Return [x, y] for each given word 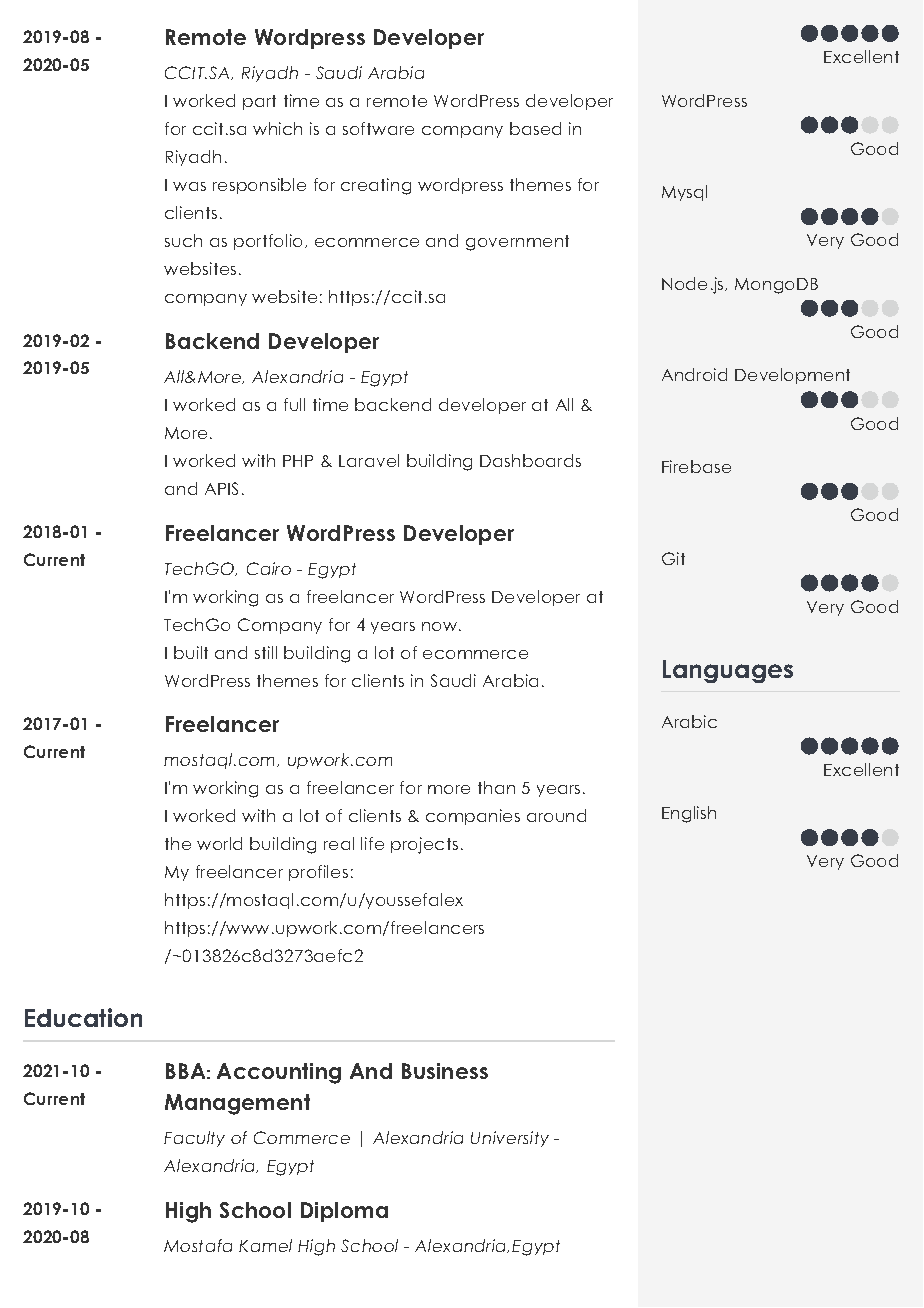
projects [424, 845]
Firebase [696, 466]
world [219, 843]
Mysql [684, 193]
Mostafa [198, 1245]
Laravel [369, 460]
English [689, 814]
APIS [221, 488]
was [189, 186]
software [378, 128]
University [510, 1139]
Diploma [344, 1212]
